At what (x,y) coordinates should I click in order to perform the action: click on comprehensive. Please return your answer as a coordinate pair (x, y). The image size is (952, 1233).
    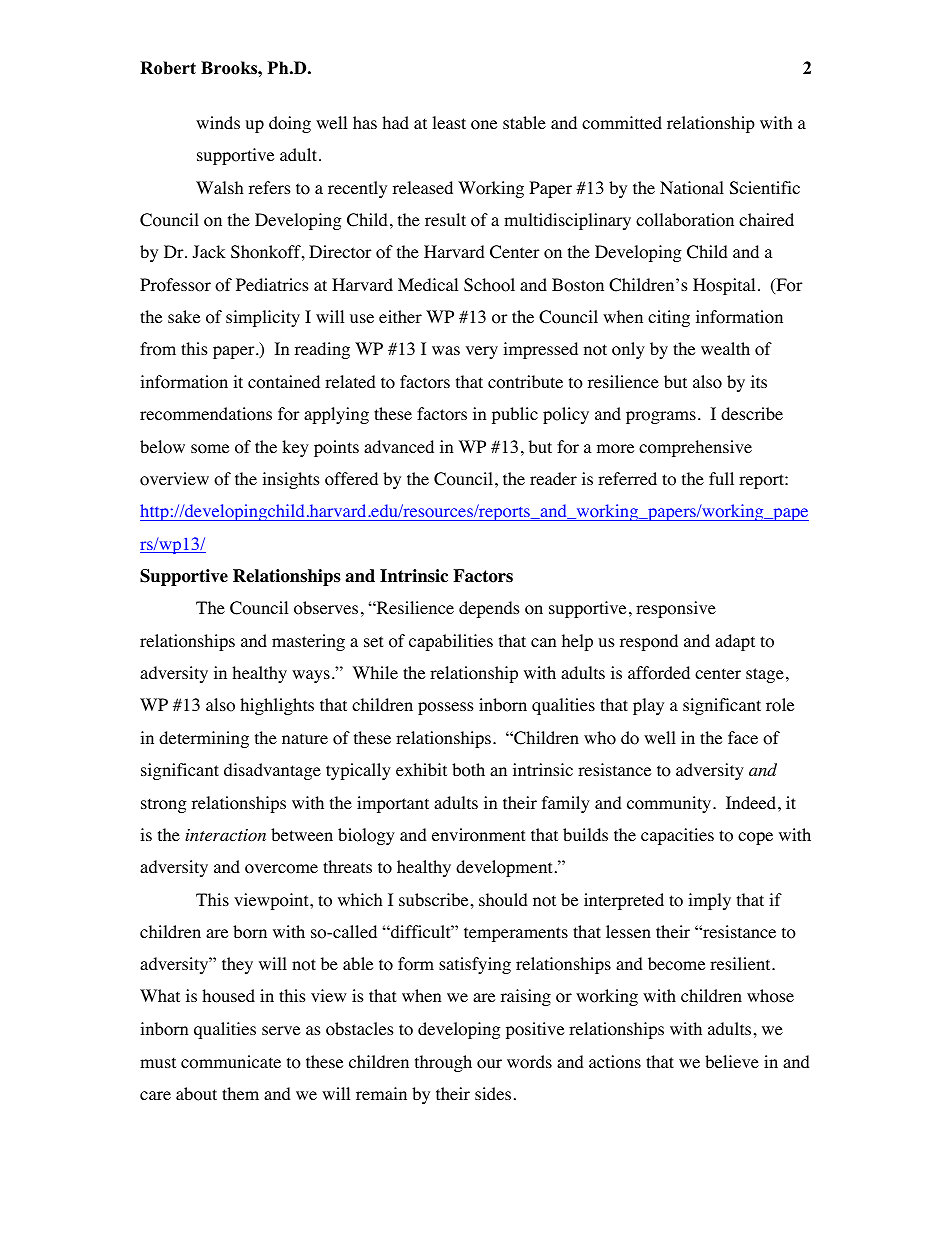
    Looking at the image, I should click on (695, 448).
